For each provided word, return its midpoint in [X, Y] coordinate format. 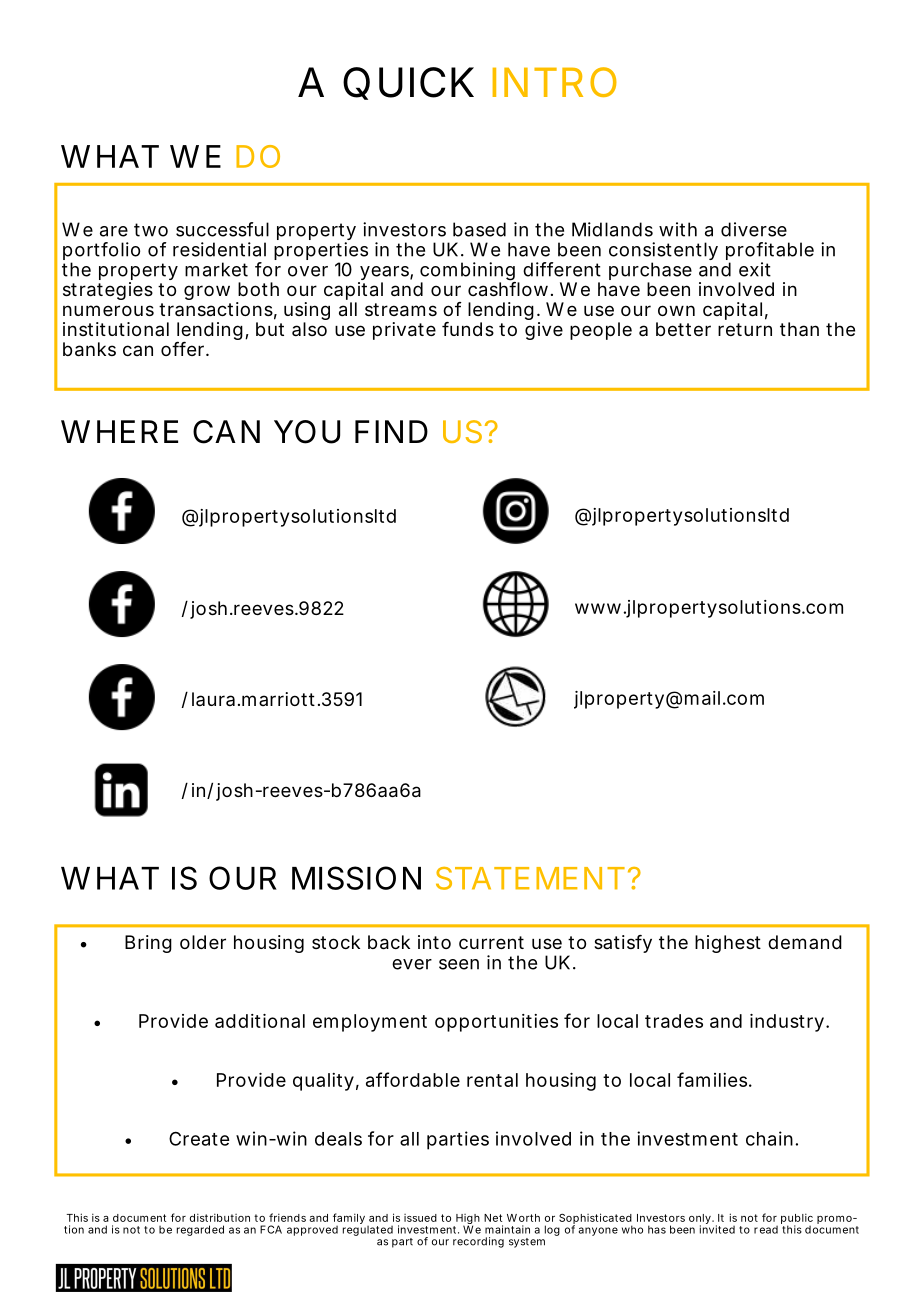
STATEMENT [530, 878]
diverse [754, 229]
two [151, 230]
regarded [200, 1230]
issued [420, 1218]
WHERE [119, 431]
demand [805, 942]
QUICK [408, 83]
